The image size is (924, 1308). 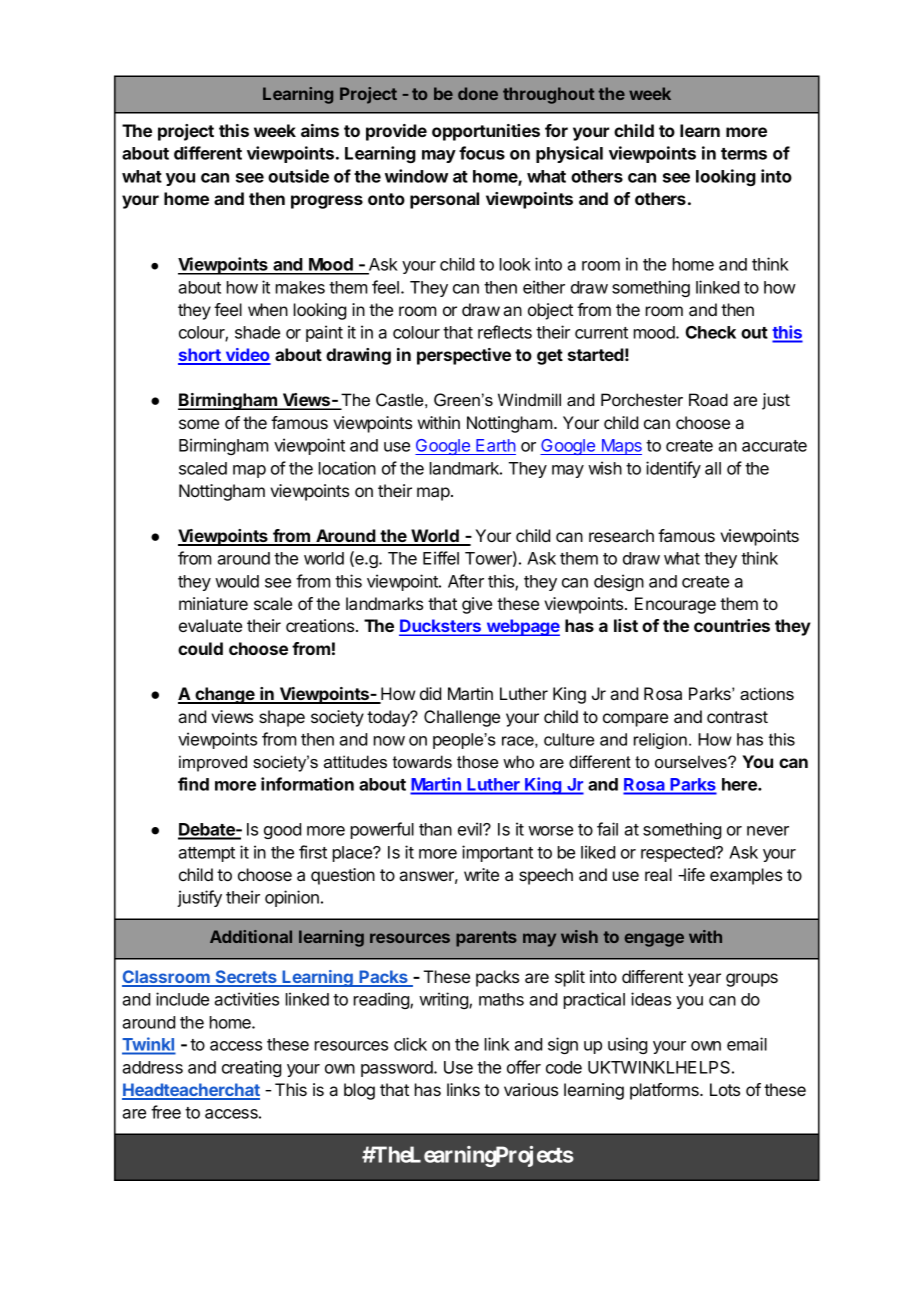 What do you see at coordinates (251, 1068) in the screenshot?
I see `creating` at bounding box center [251, 1068].
